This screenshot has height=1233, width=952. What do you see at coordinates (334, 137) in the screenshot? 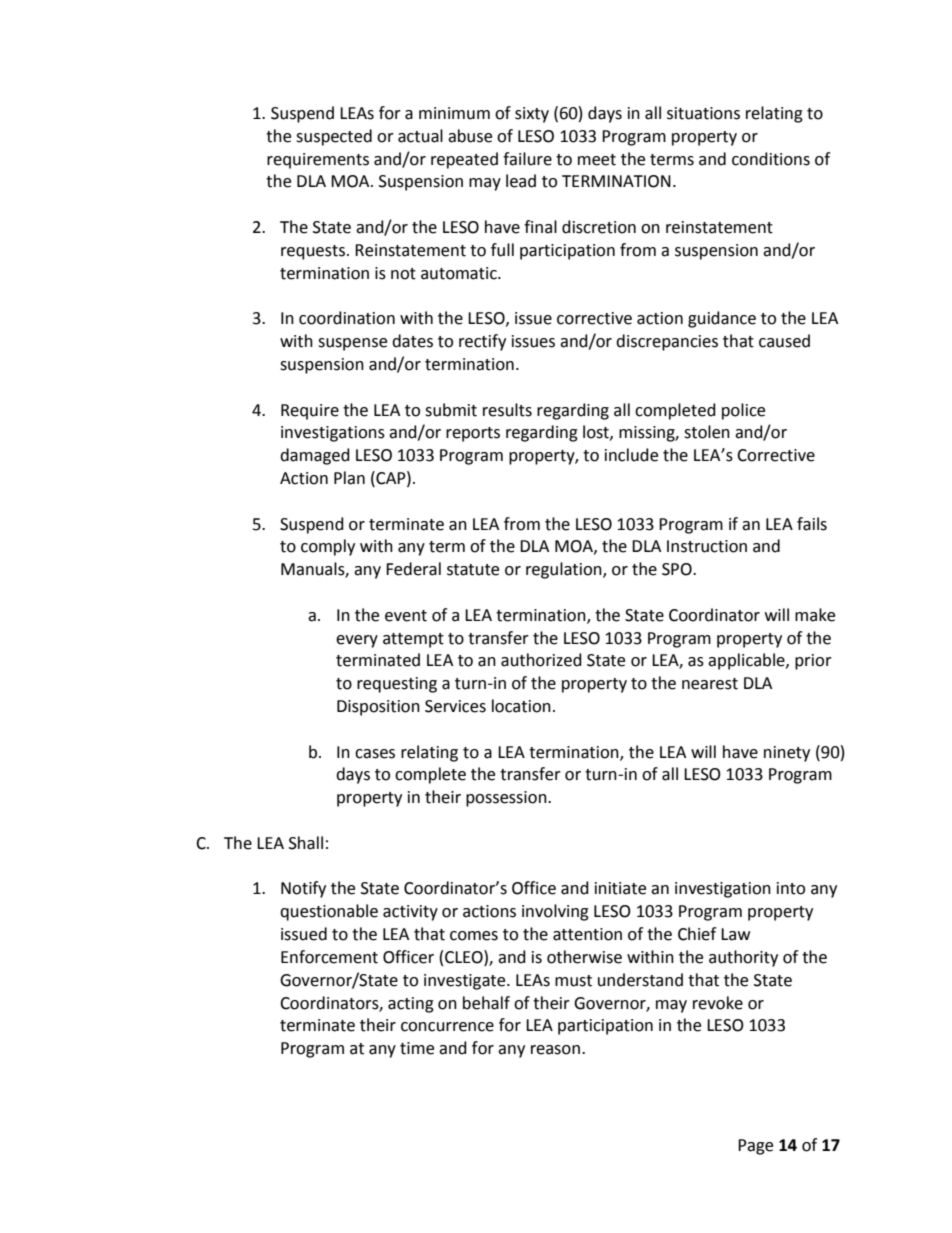
I see `suspected` at bounding box center [334, 137].
